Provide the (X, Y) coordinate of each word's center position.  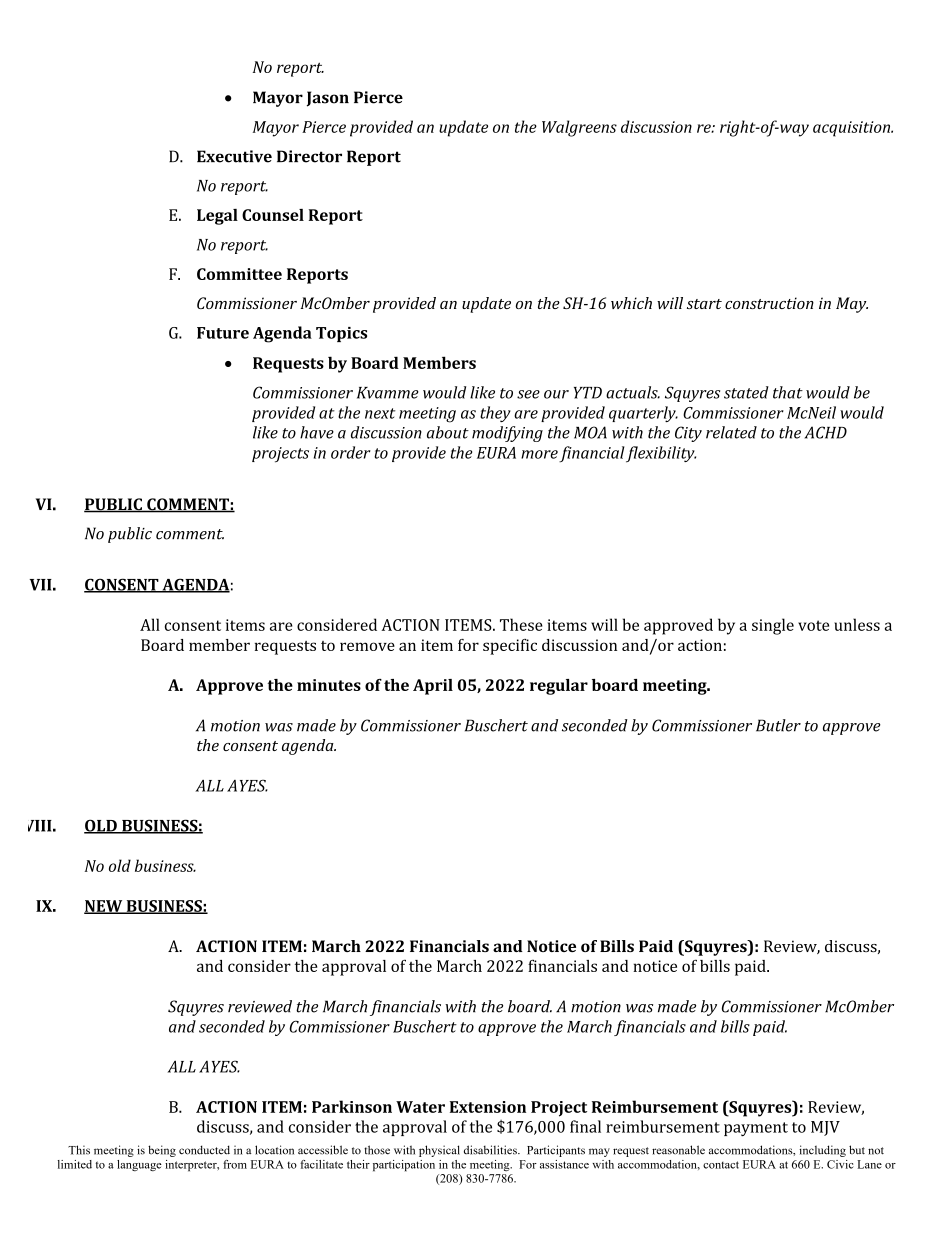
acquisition (853, 129)
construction (769, 303)
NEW (104, 907)
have (317, 432)
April (433, 687)
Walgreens (579, 128)
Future (223, 333)
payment (756, 1129)
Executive (234, 156)
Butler (778, 725)
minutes (329, 685)
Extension (488, 1107)
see (528, 394)
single (773, 626)
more (539, 454)
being (162, 1151)
